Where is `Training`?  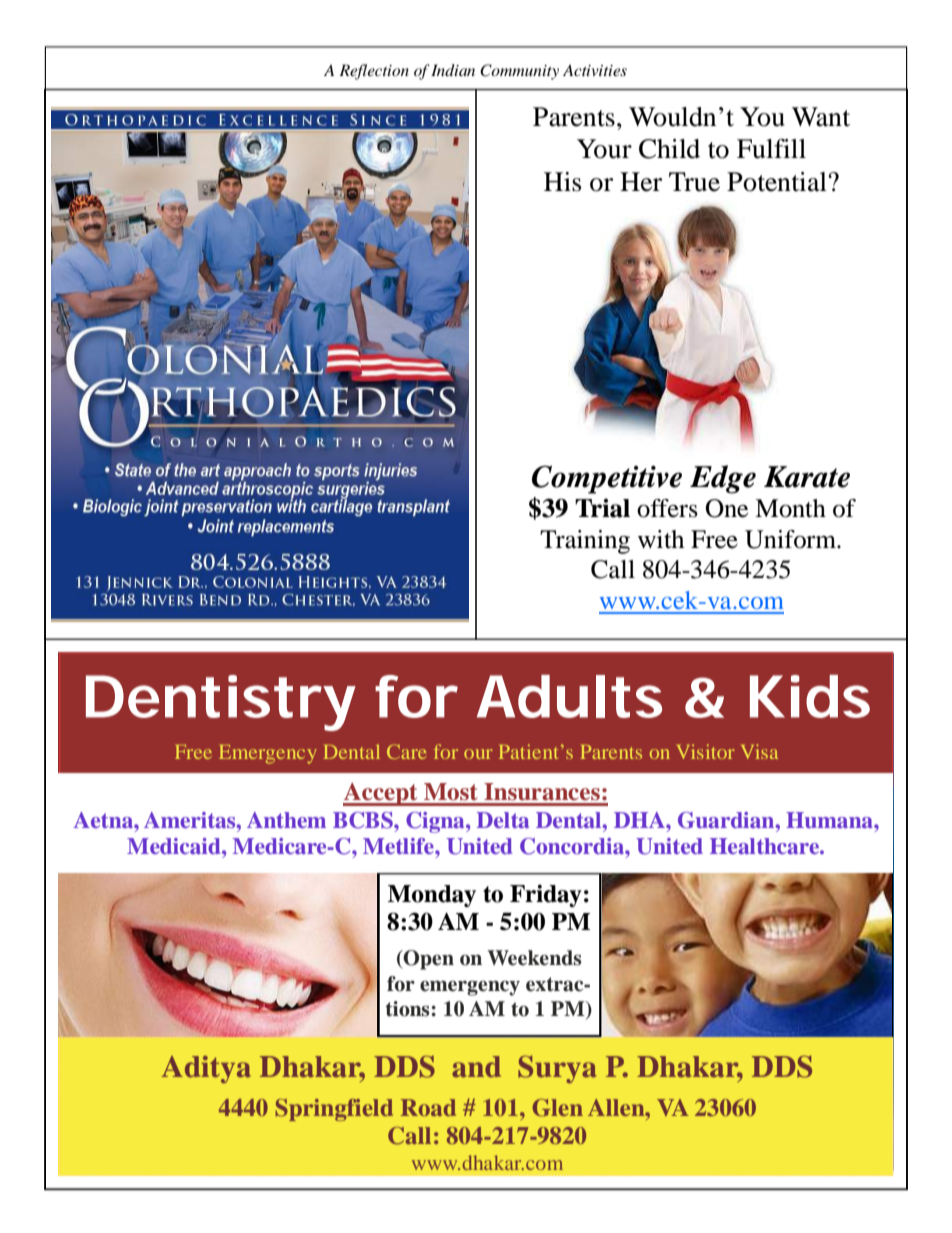
Training is located at coordinates (585, 542).
